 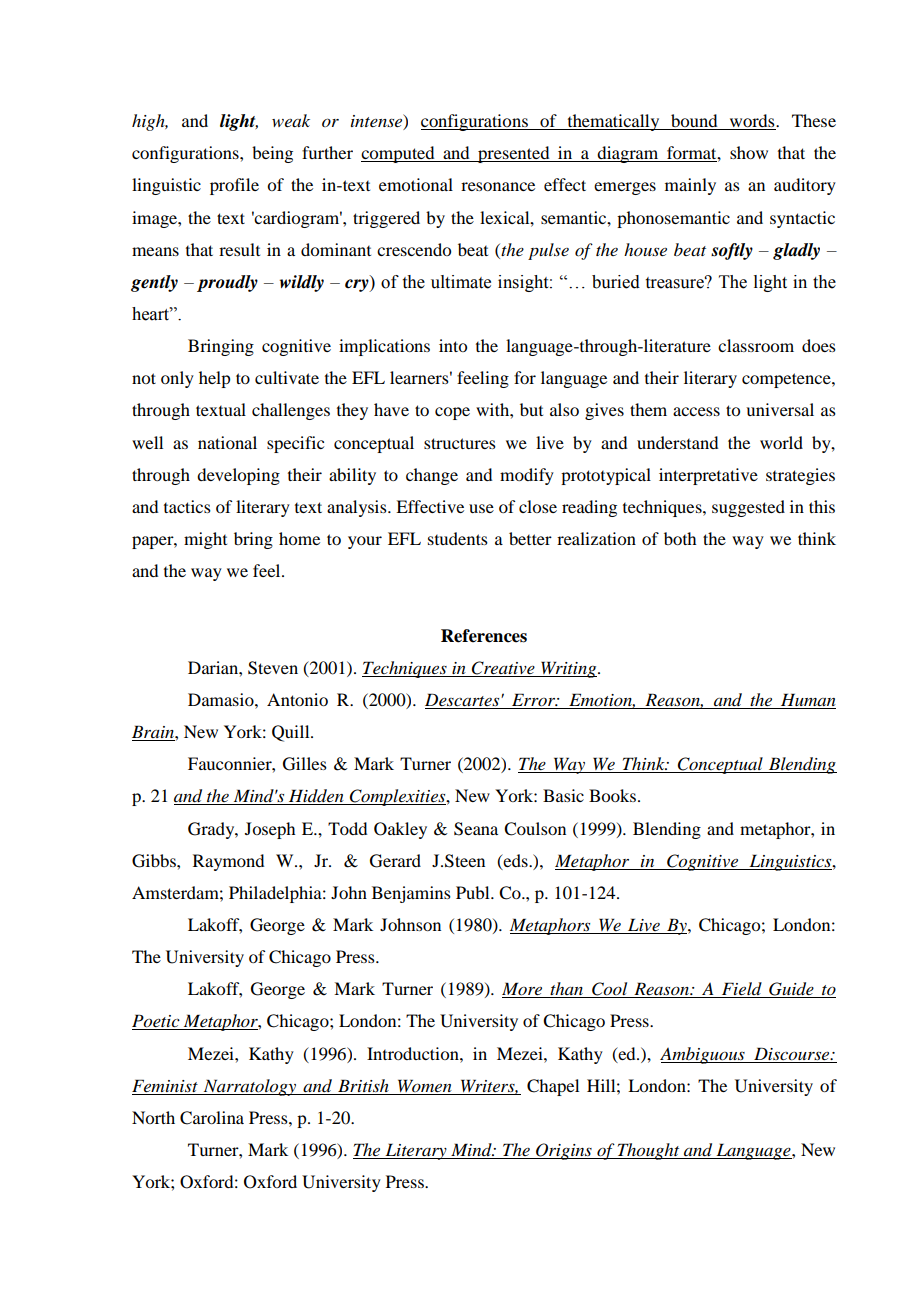 I want to click on Field, so click(x=742, y=990).
